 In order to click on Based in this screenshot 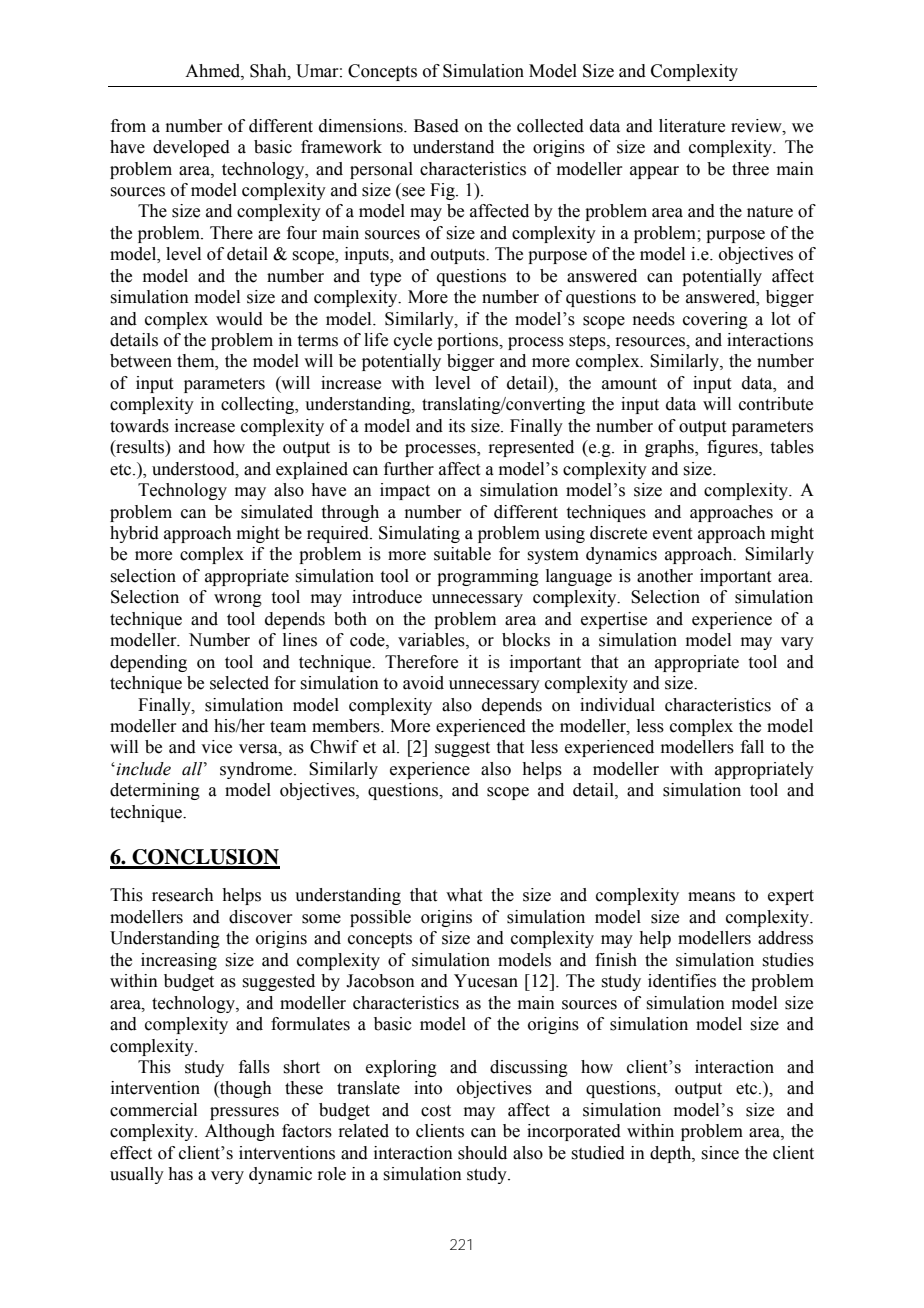, I will do `click(436, 126)`.
